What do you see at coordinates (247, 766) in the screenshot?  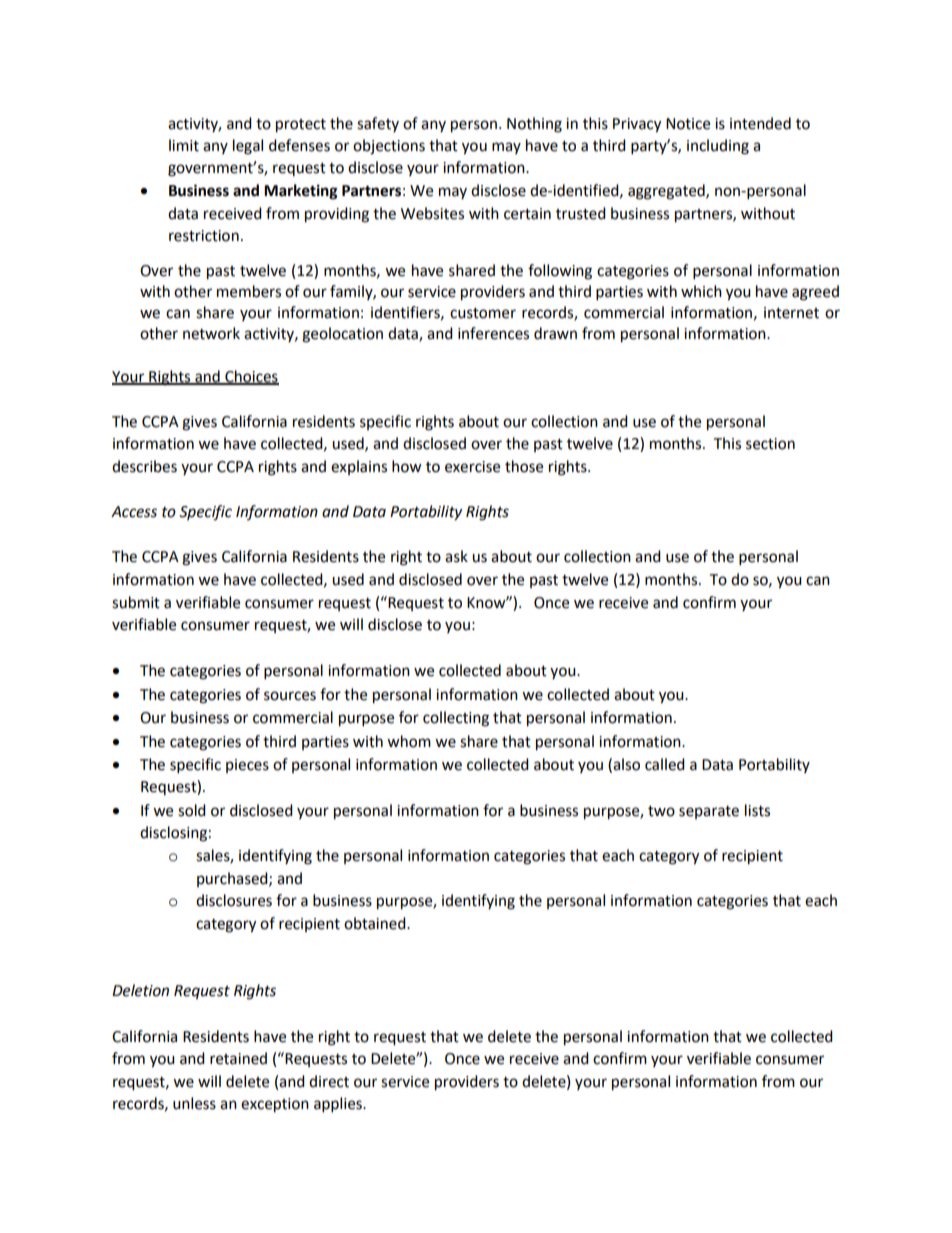 I see `pieces` at bounding box center [247, 766].
